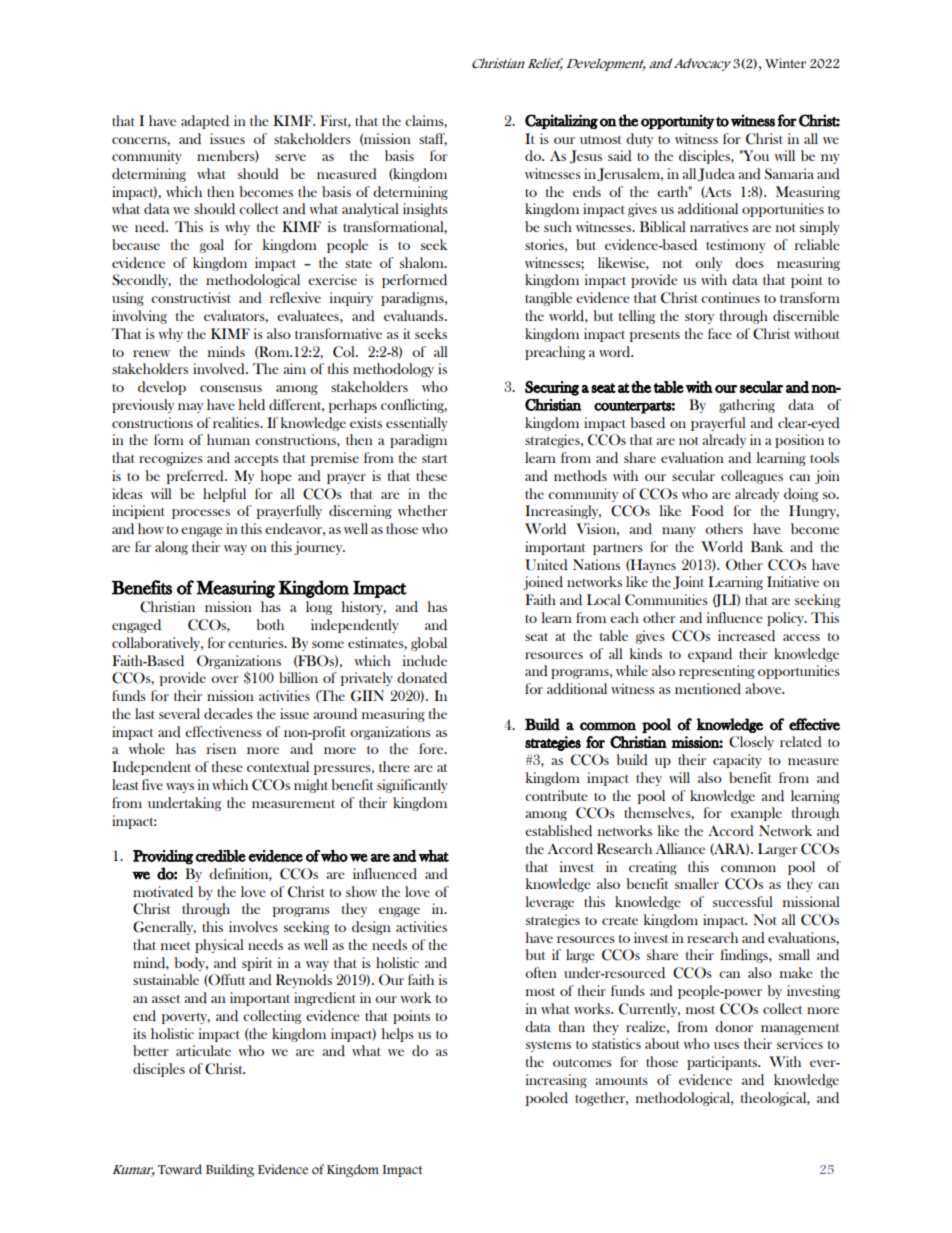 This image has width=952, height=1233. I want to click on participants, so click(723, 1063).
